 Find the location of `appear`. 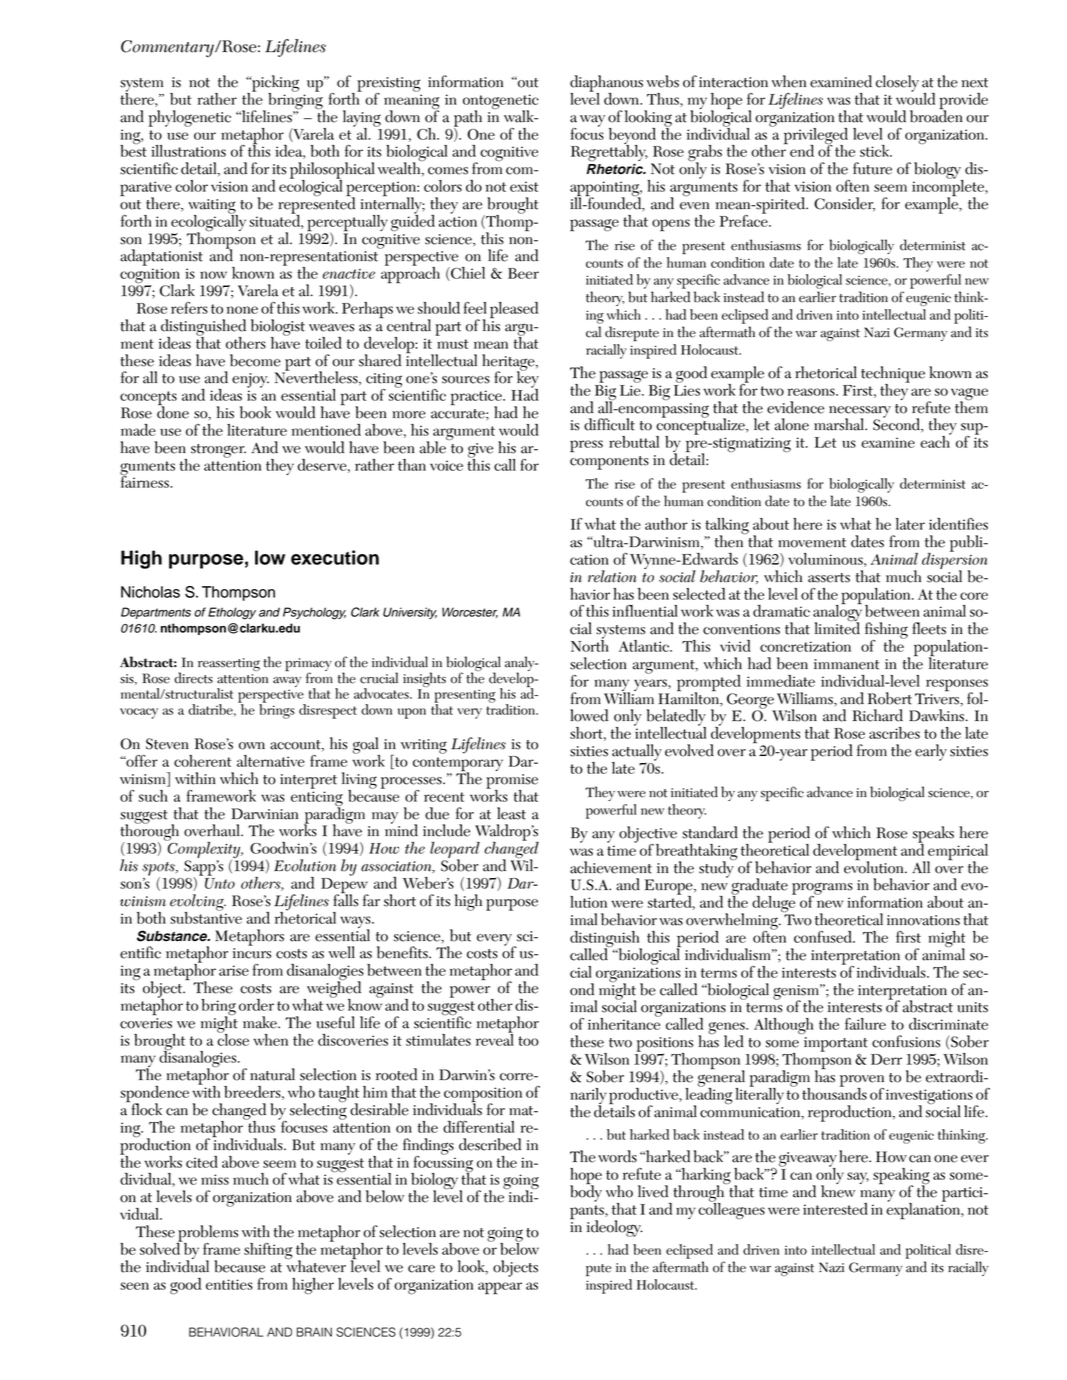

appear is located at coordinates (500, 1288).
